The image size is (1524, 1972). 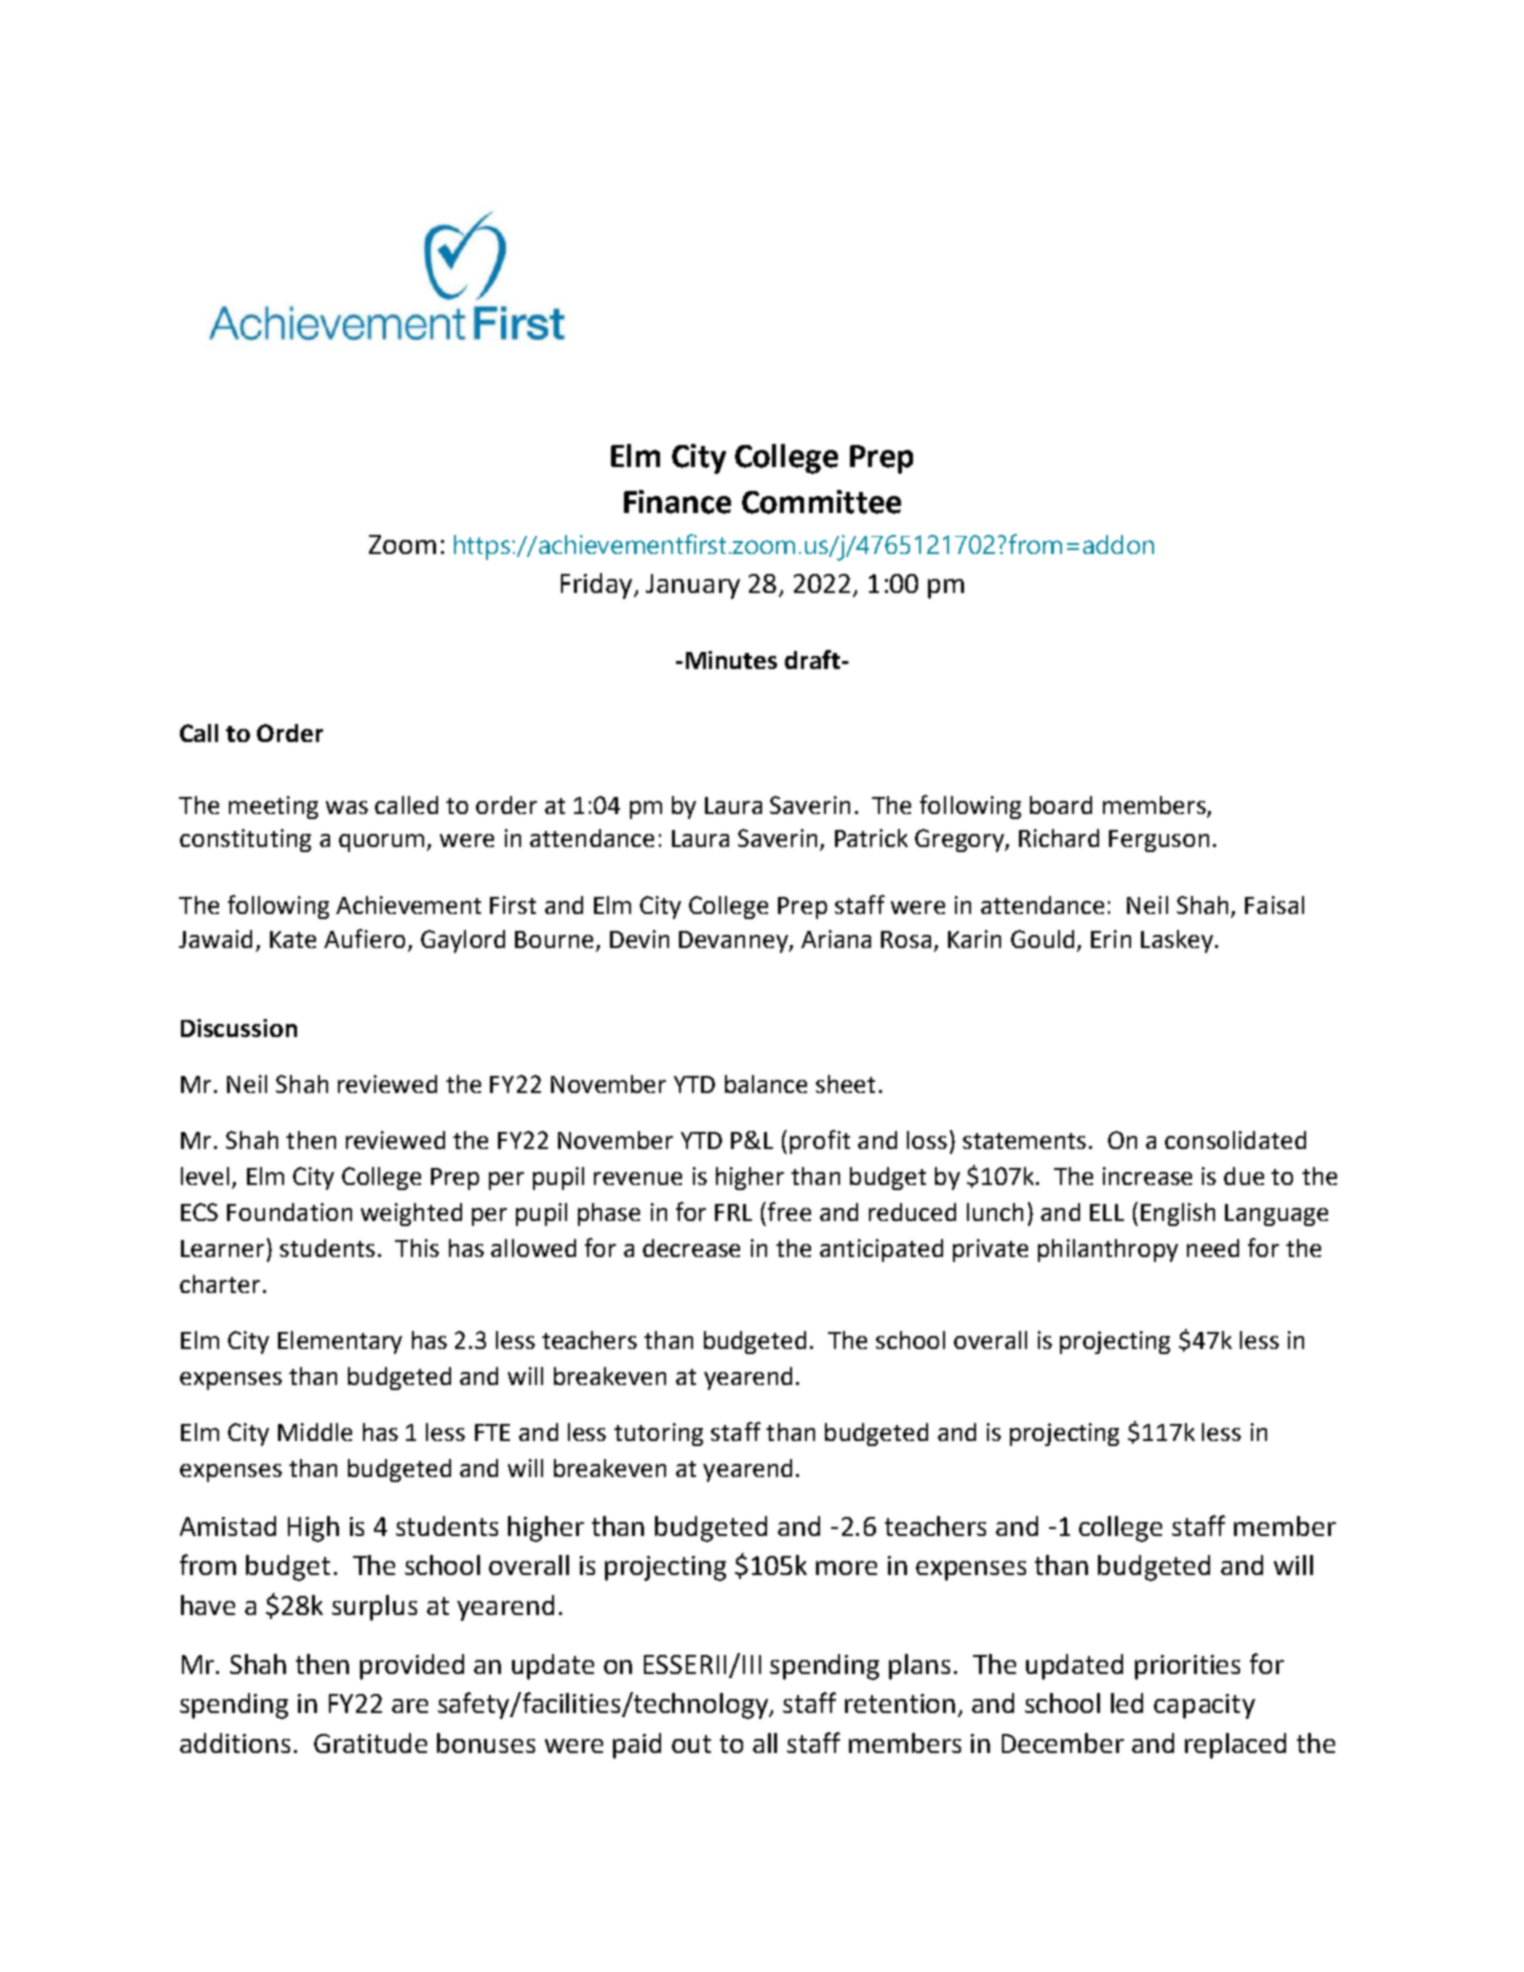 I want to click on Gratitude, so click(x=370, y=1743).
